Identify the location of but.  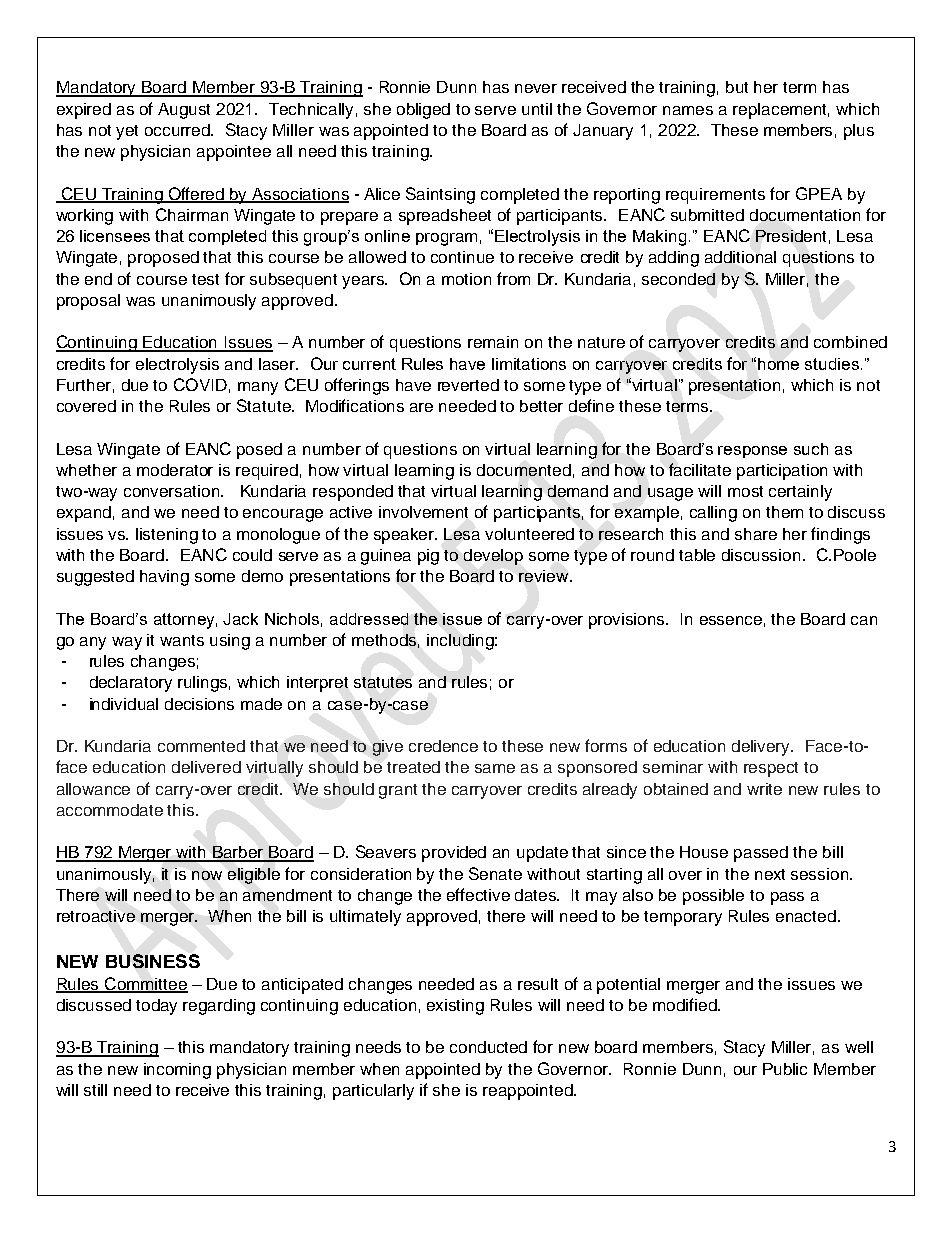
(737, 87).
